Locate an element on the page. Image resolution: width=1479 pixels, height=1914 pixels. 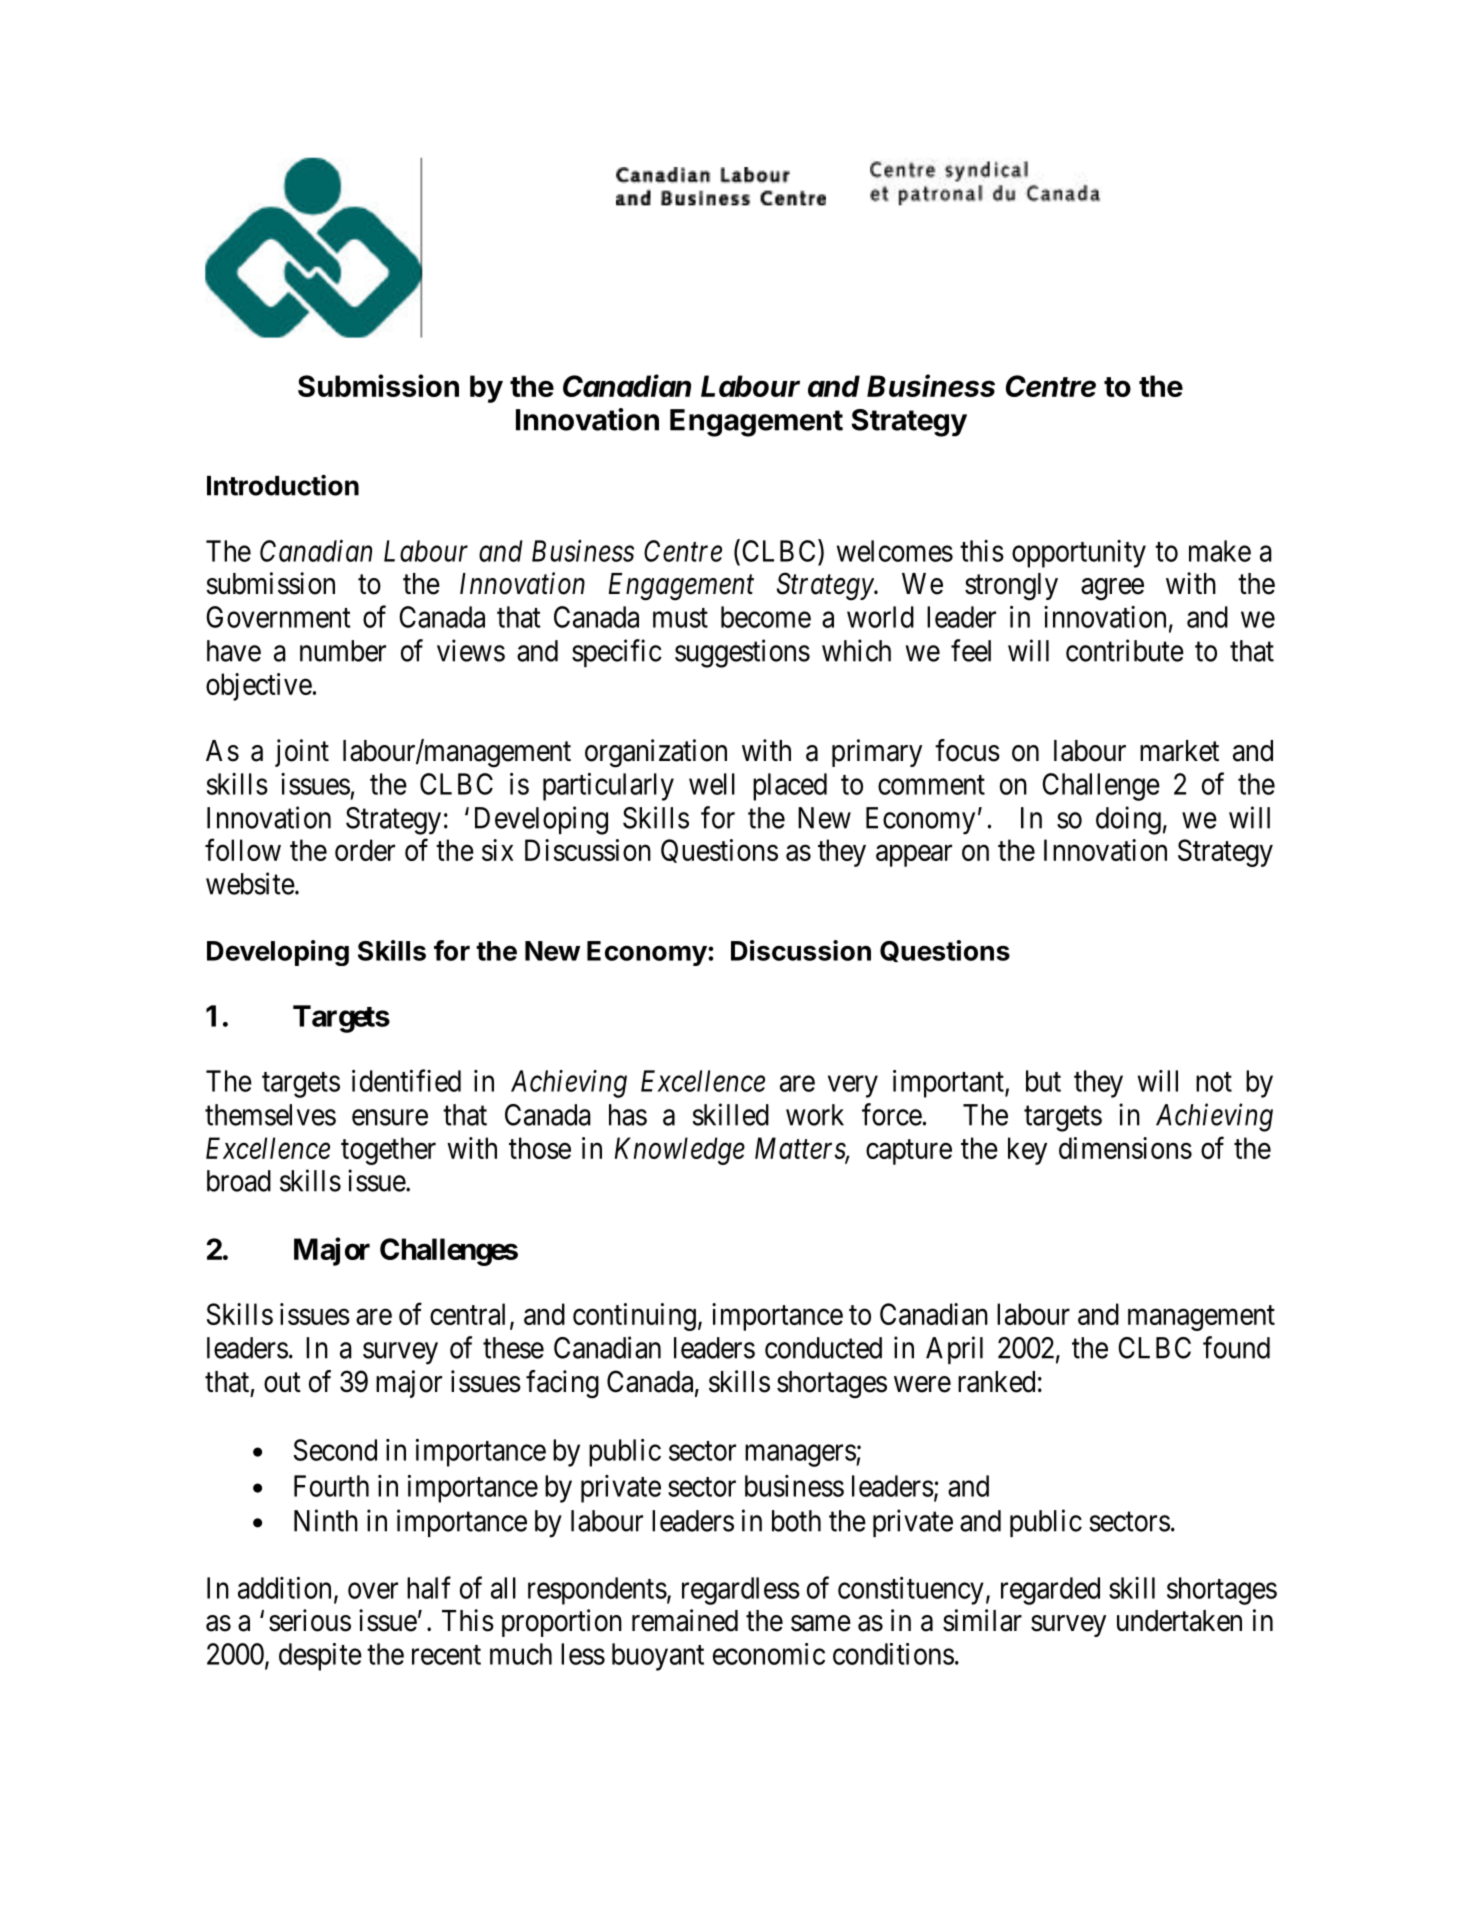
doing is located at coordinates (1128, 820).
